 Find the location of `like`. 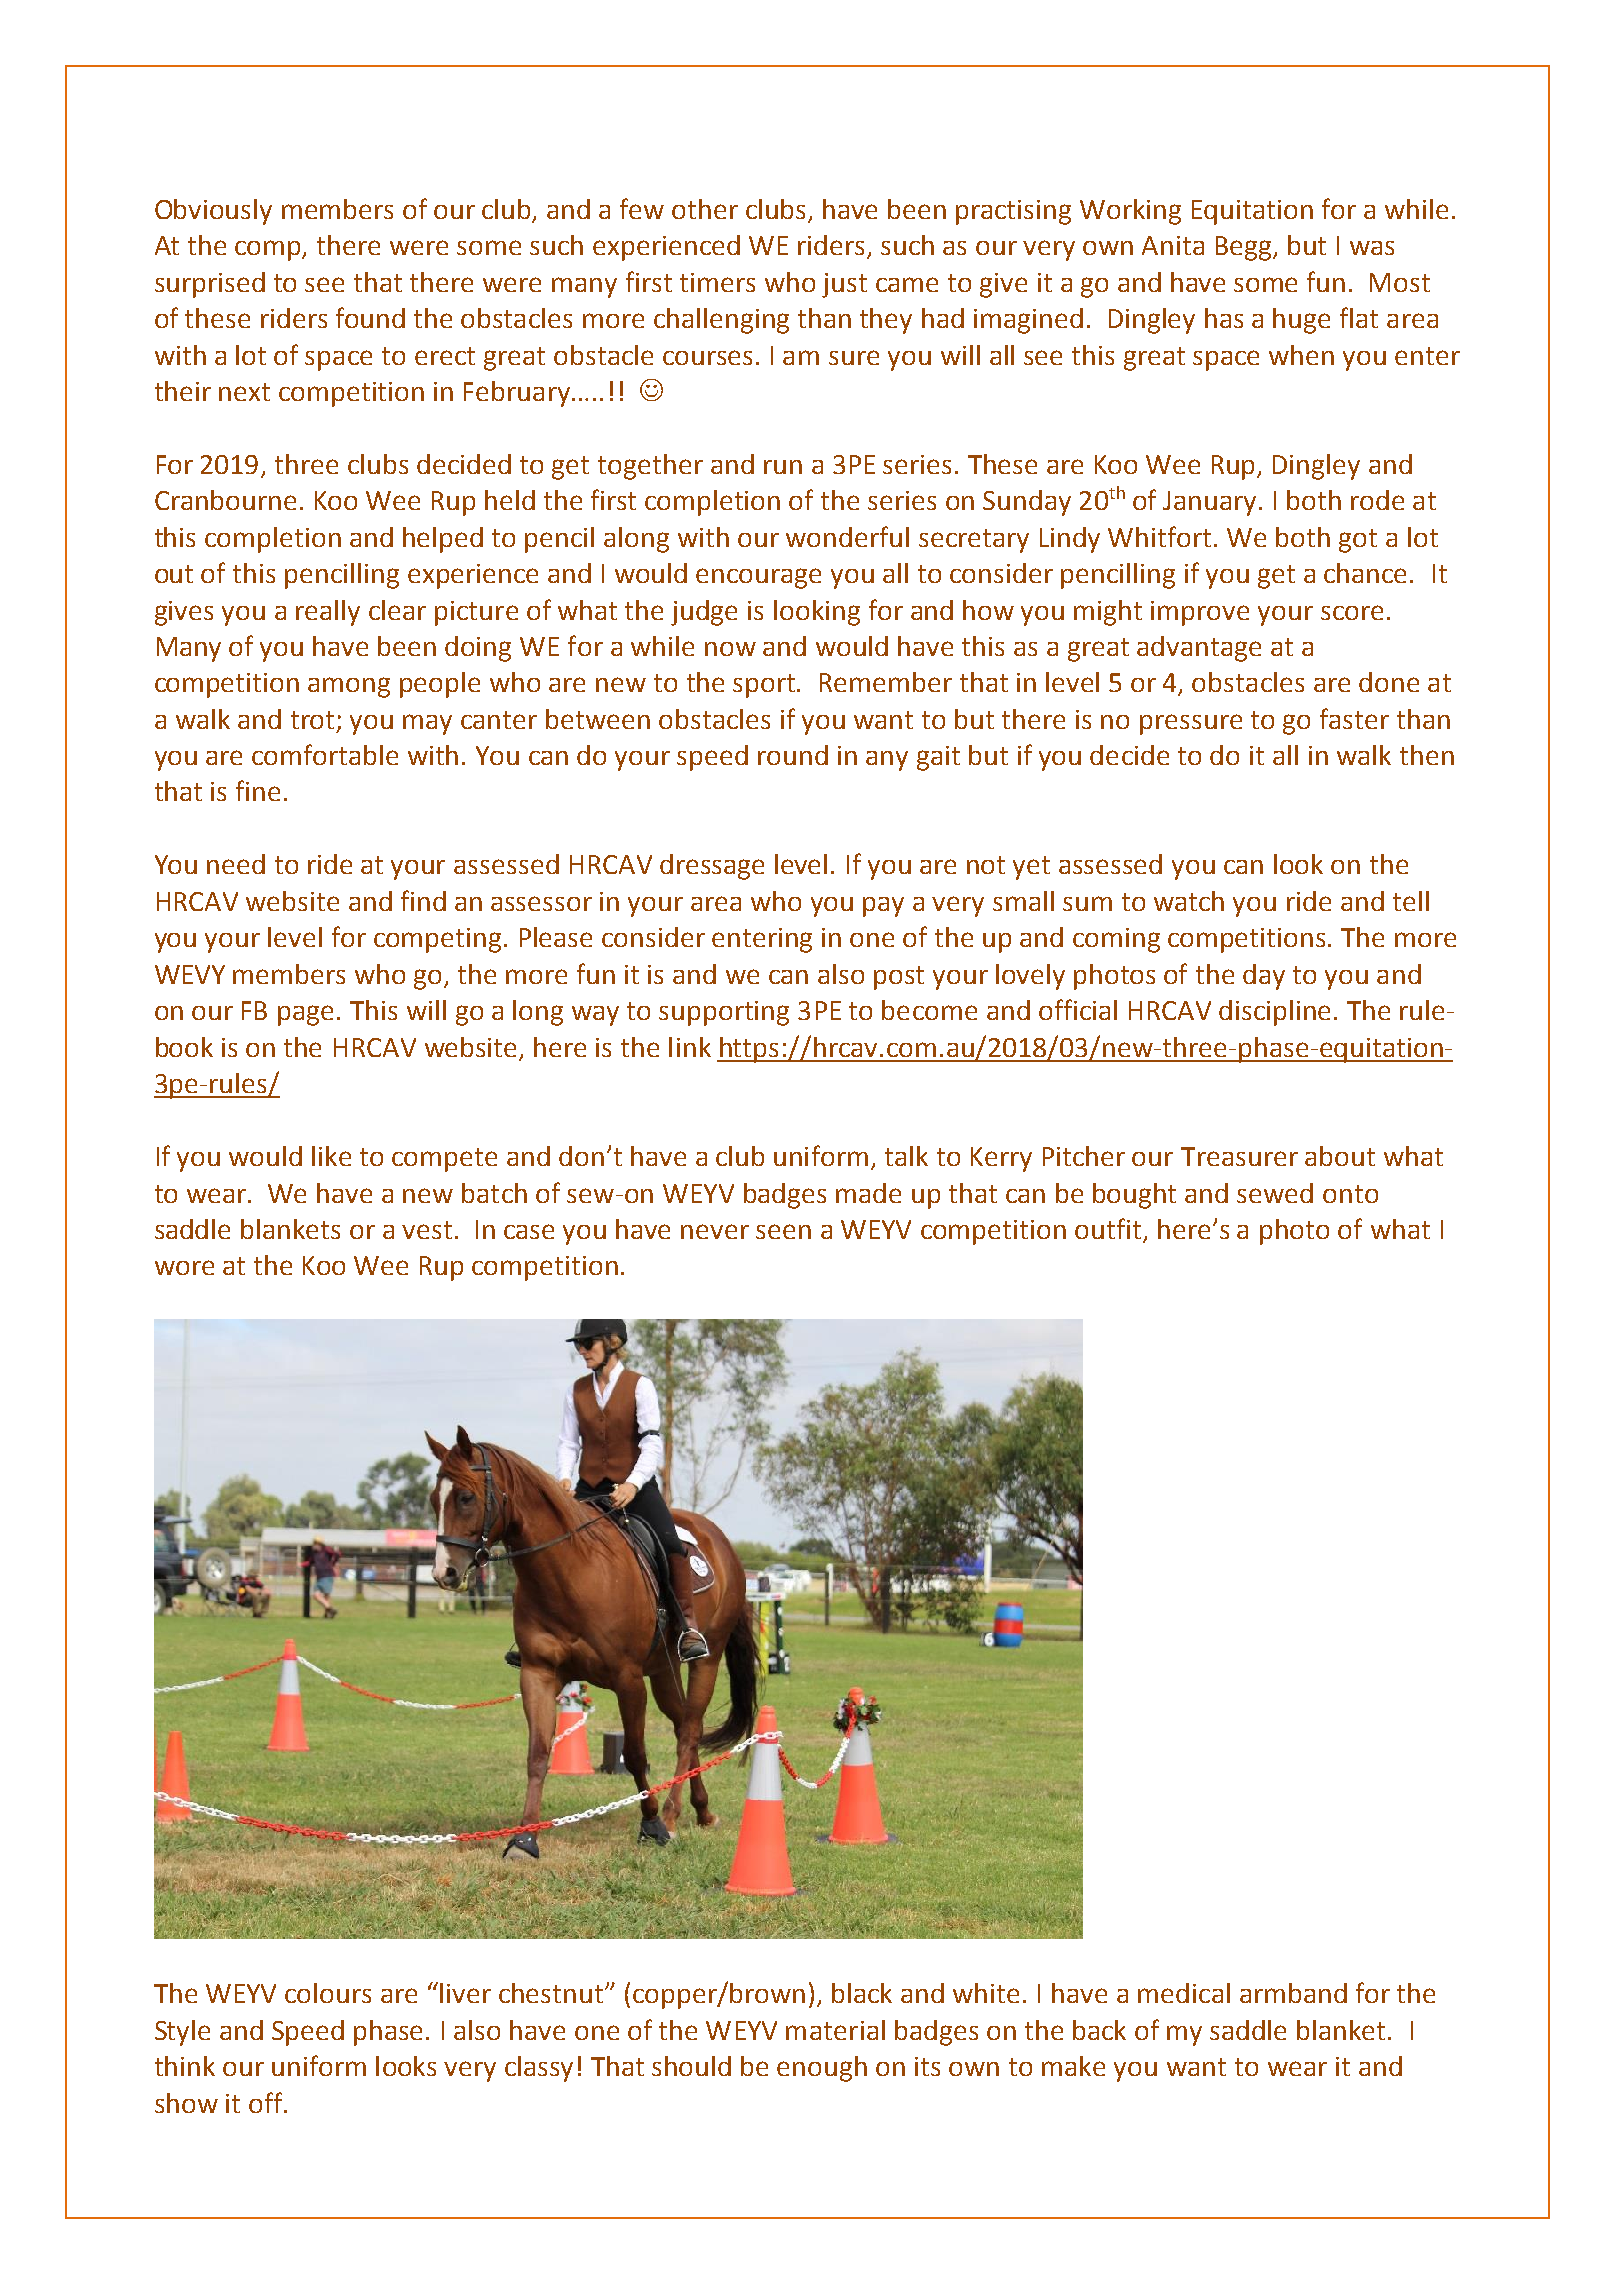

like is located at coordinates (331, 1156).
